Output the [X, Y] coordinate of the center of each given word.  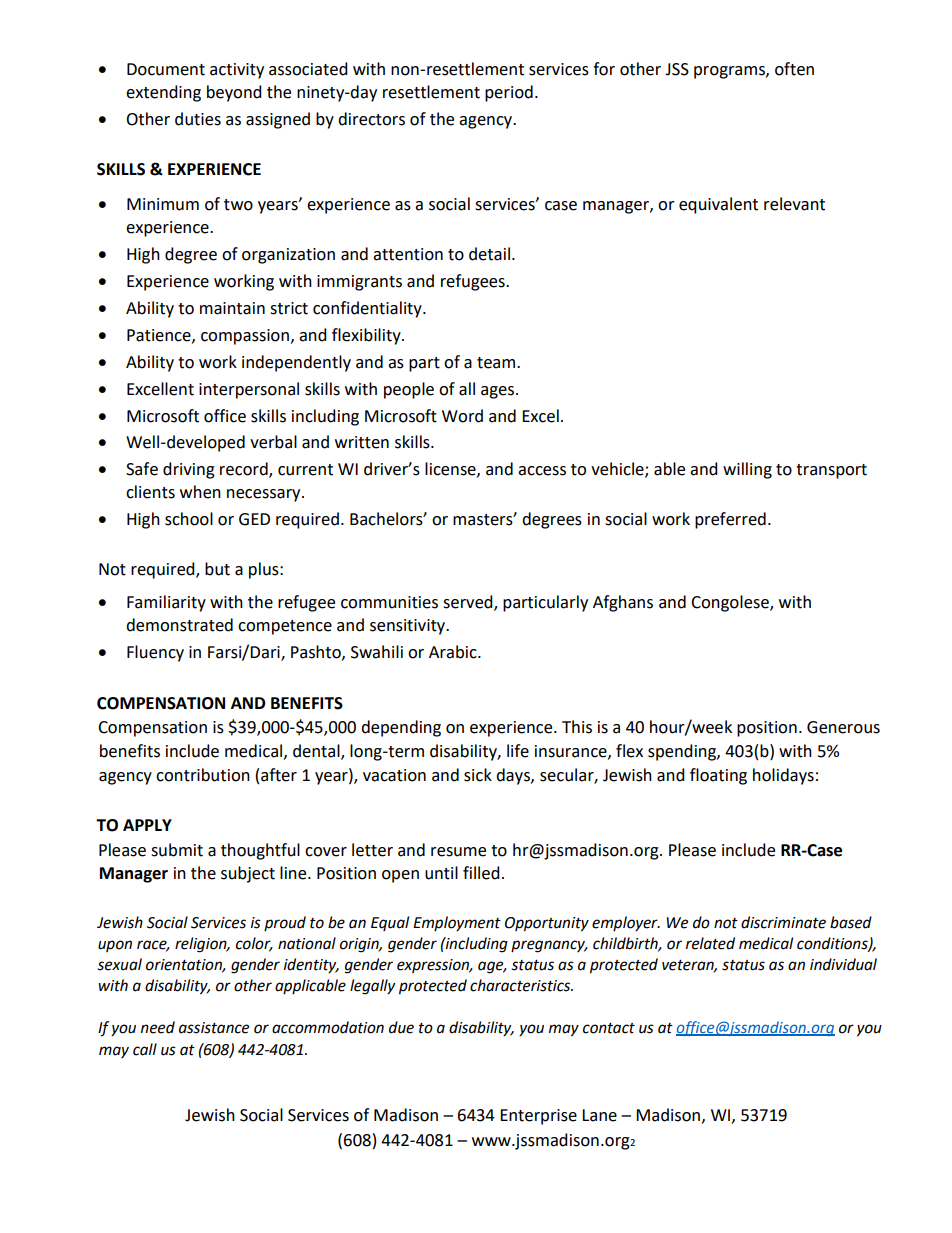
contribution [203, 775]
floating [718, 776]
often [794, 69]
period [509, 93]
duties [198, 119]
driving [189, 470]
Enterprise [538, 1117]
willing [747, 470]
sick [478, 775]
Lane [599, 1115]
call [145, 1049]
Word [462, 416]
